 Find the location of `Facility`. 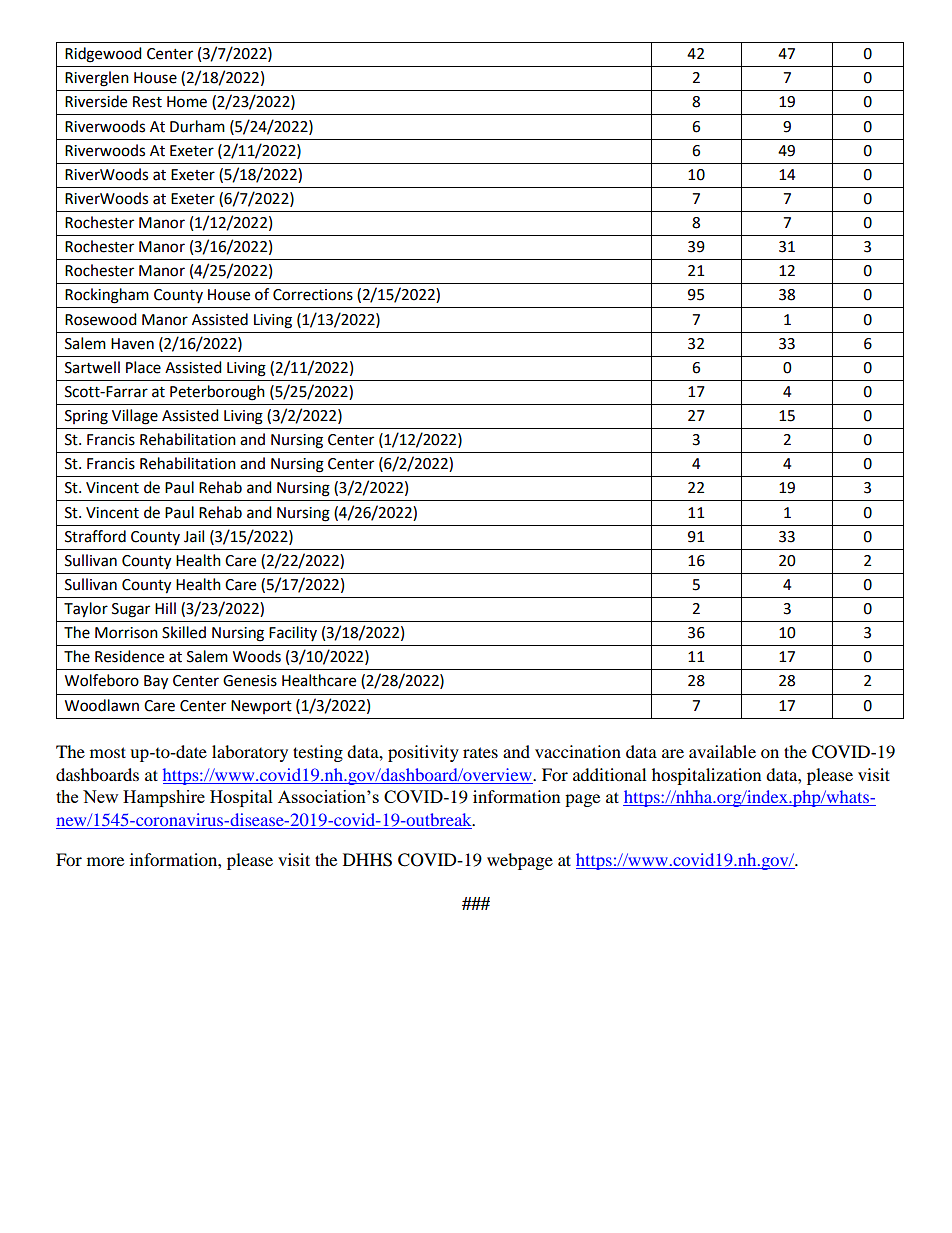

Facility is located at coordinates (293, 633).
